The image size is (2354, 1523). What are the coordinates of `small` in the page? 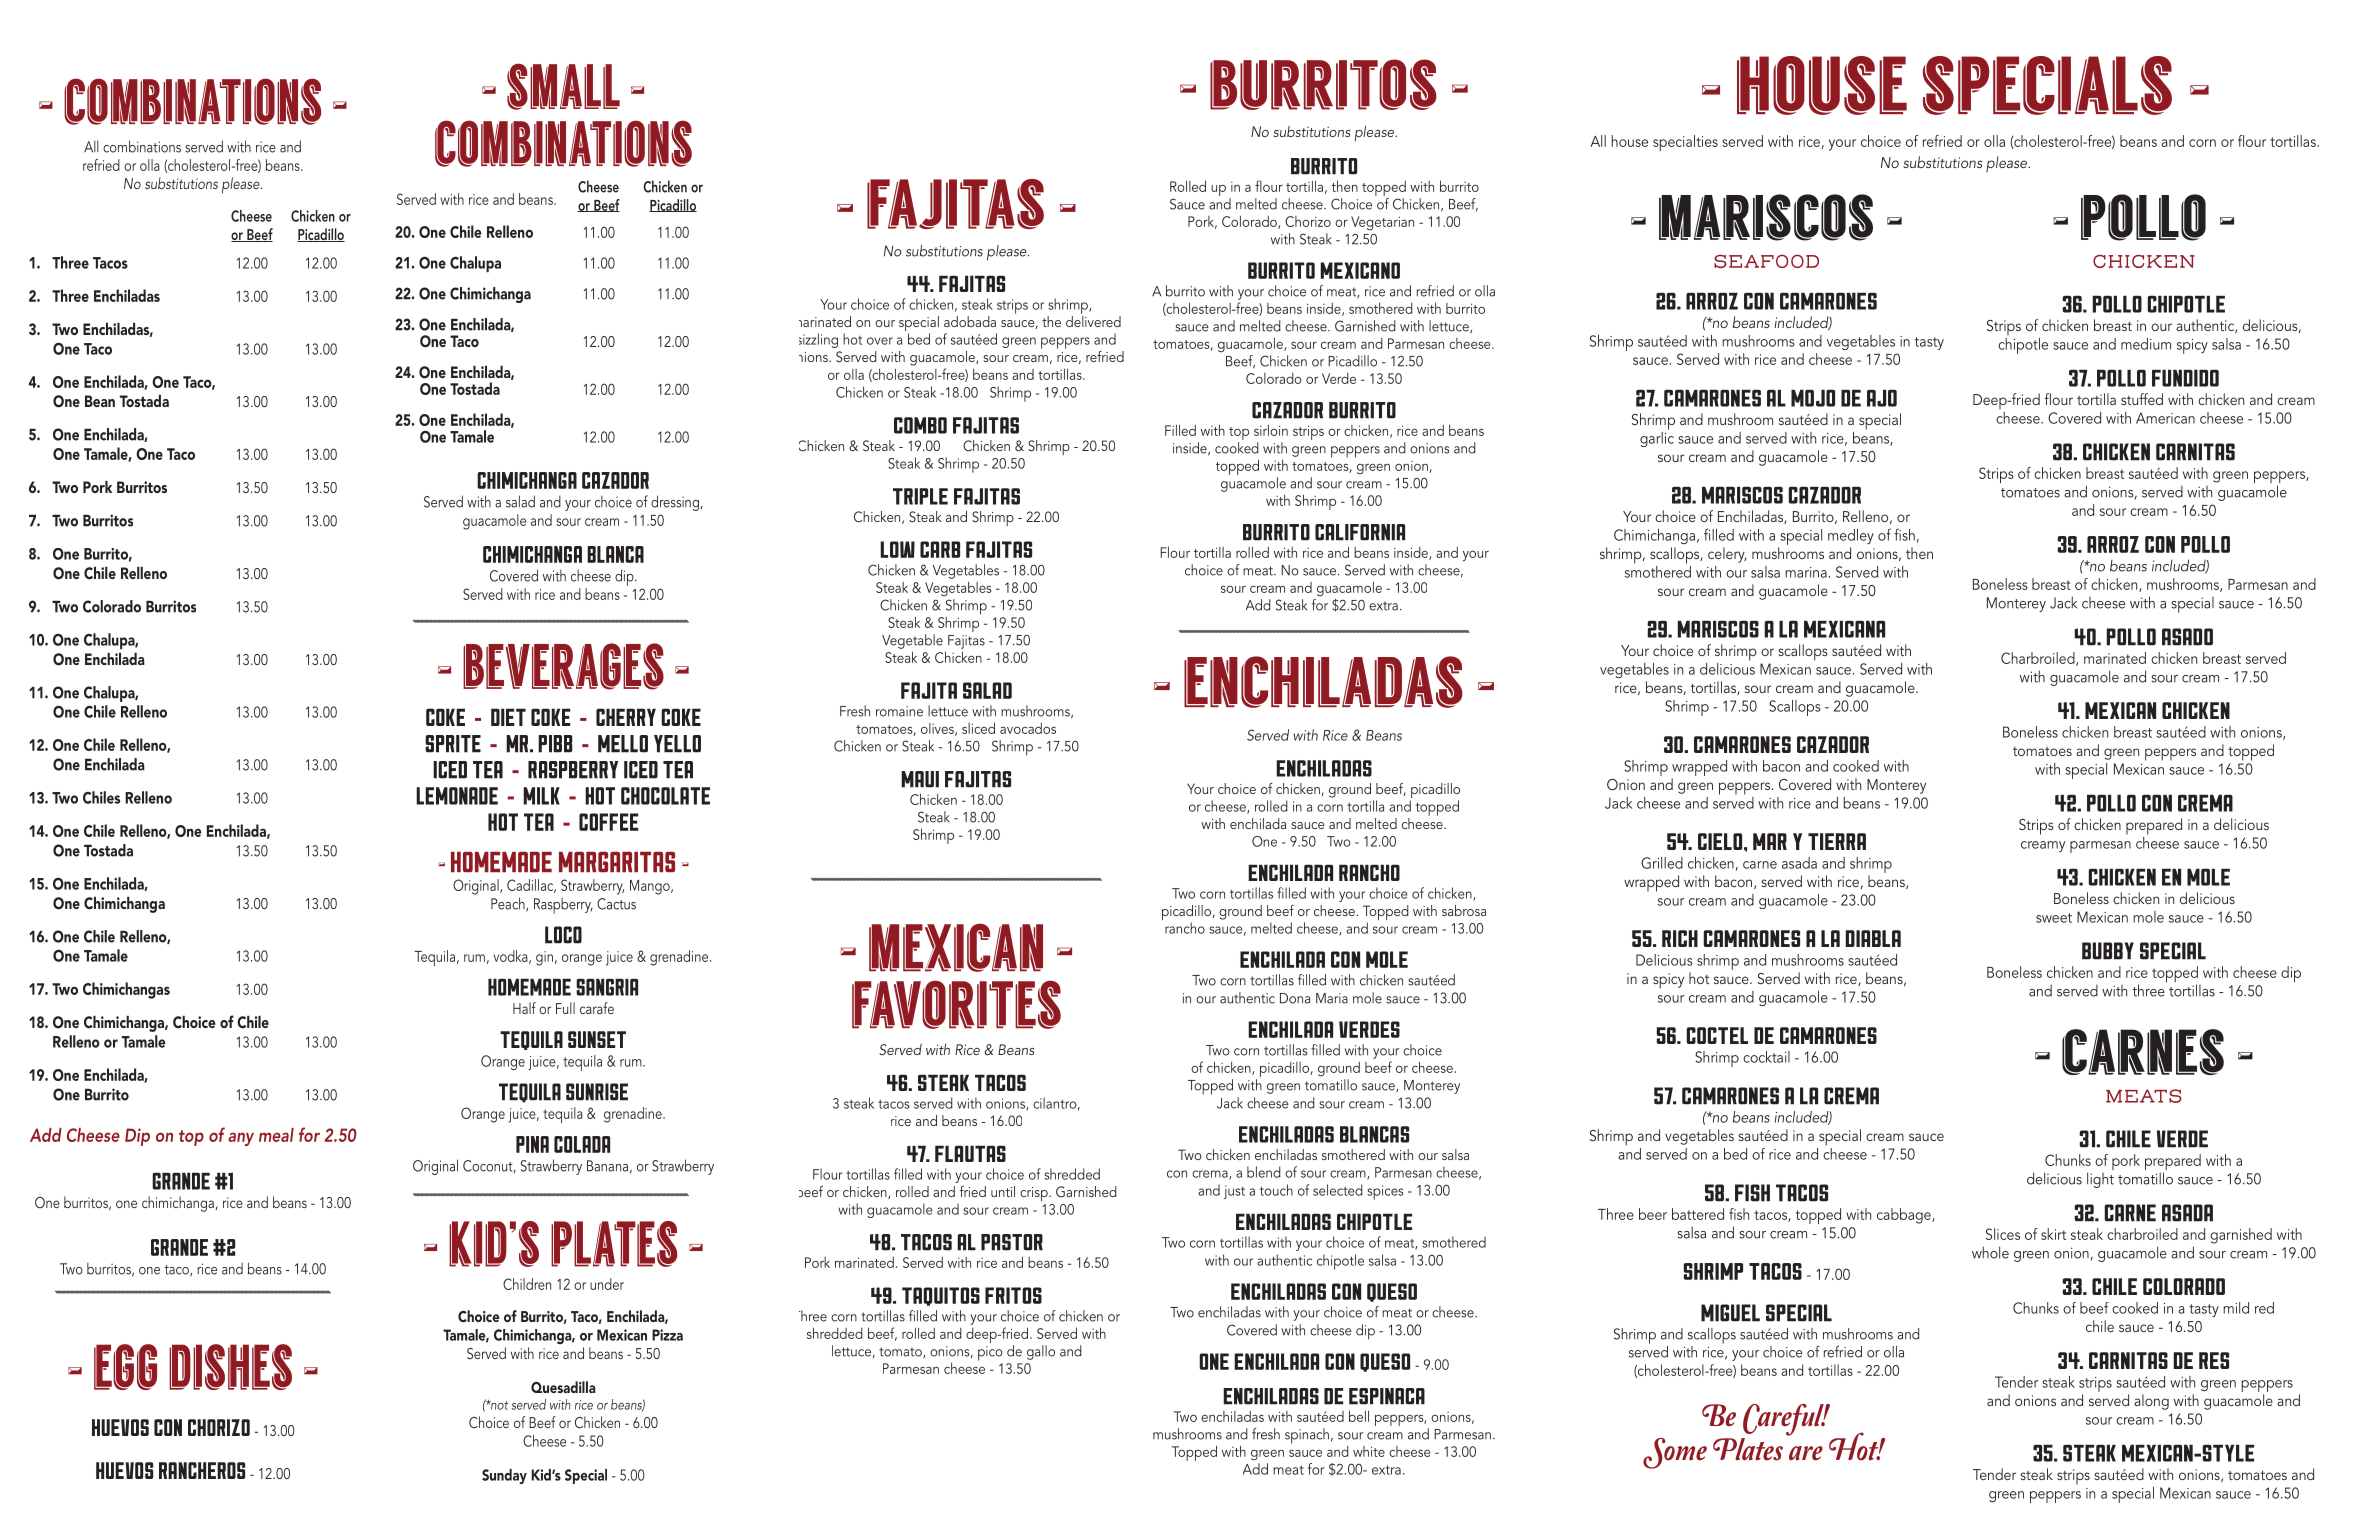 It's located at (563, 86).
